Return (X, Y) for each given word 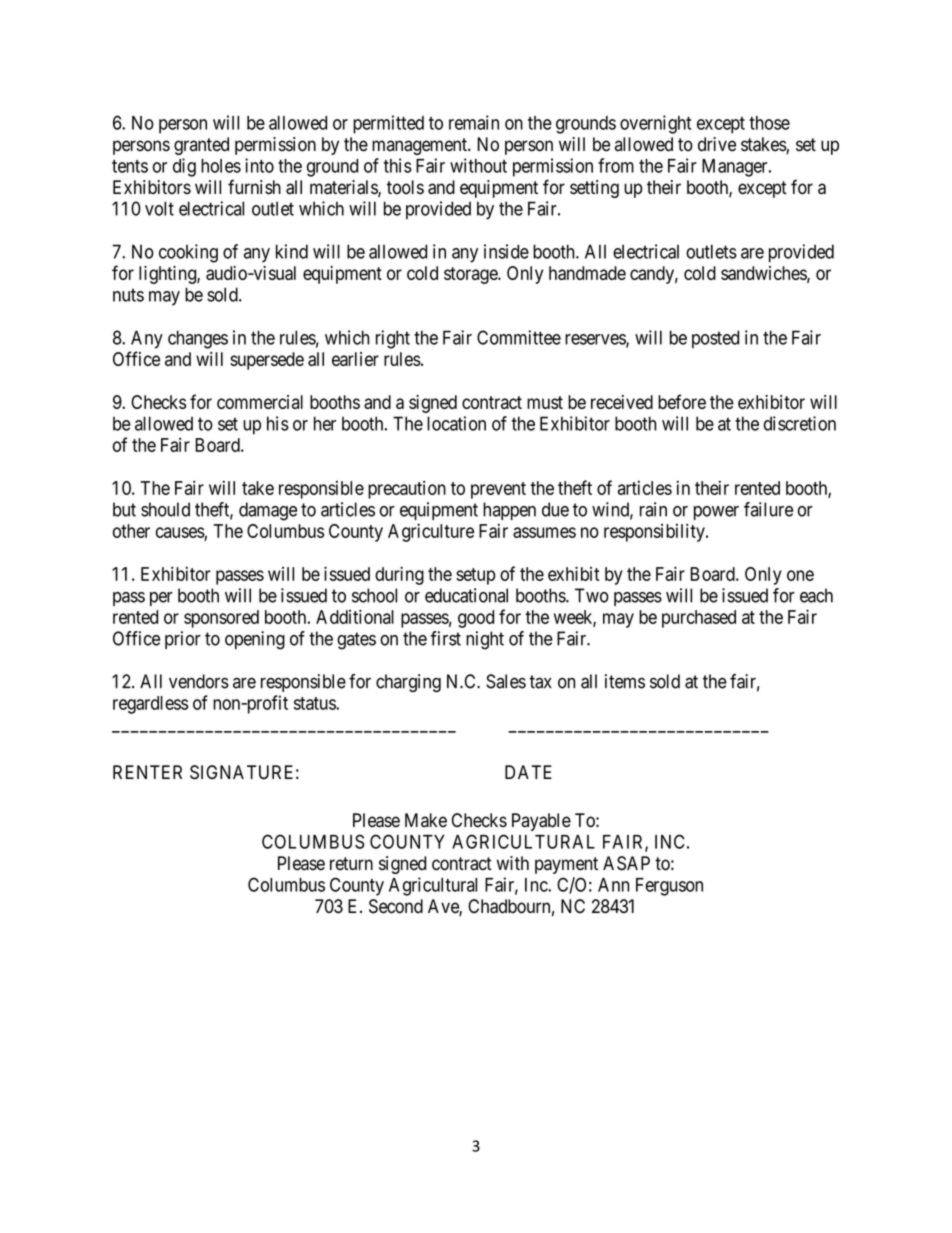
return (351, 864)
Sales (506, 681)
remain (474, 122)
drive (717, 144)
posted (715, 339)
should (165, 509)
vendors (199, 681)
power (716, 513)
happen (509, 511)
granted (201, 146)
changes (198, 339)
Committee (519, 337)
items (625, 681)
